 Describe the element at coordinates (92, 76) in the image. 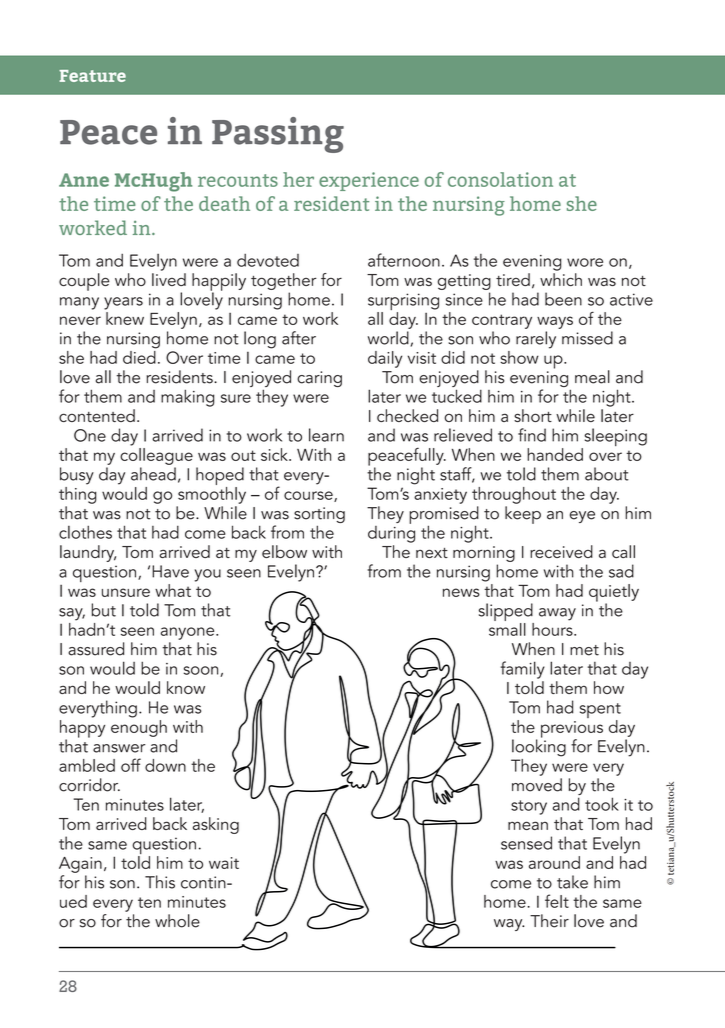

I see `Feature` at that location.
